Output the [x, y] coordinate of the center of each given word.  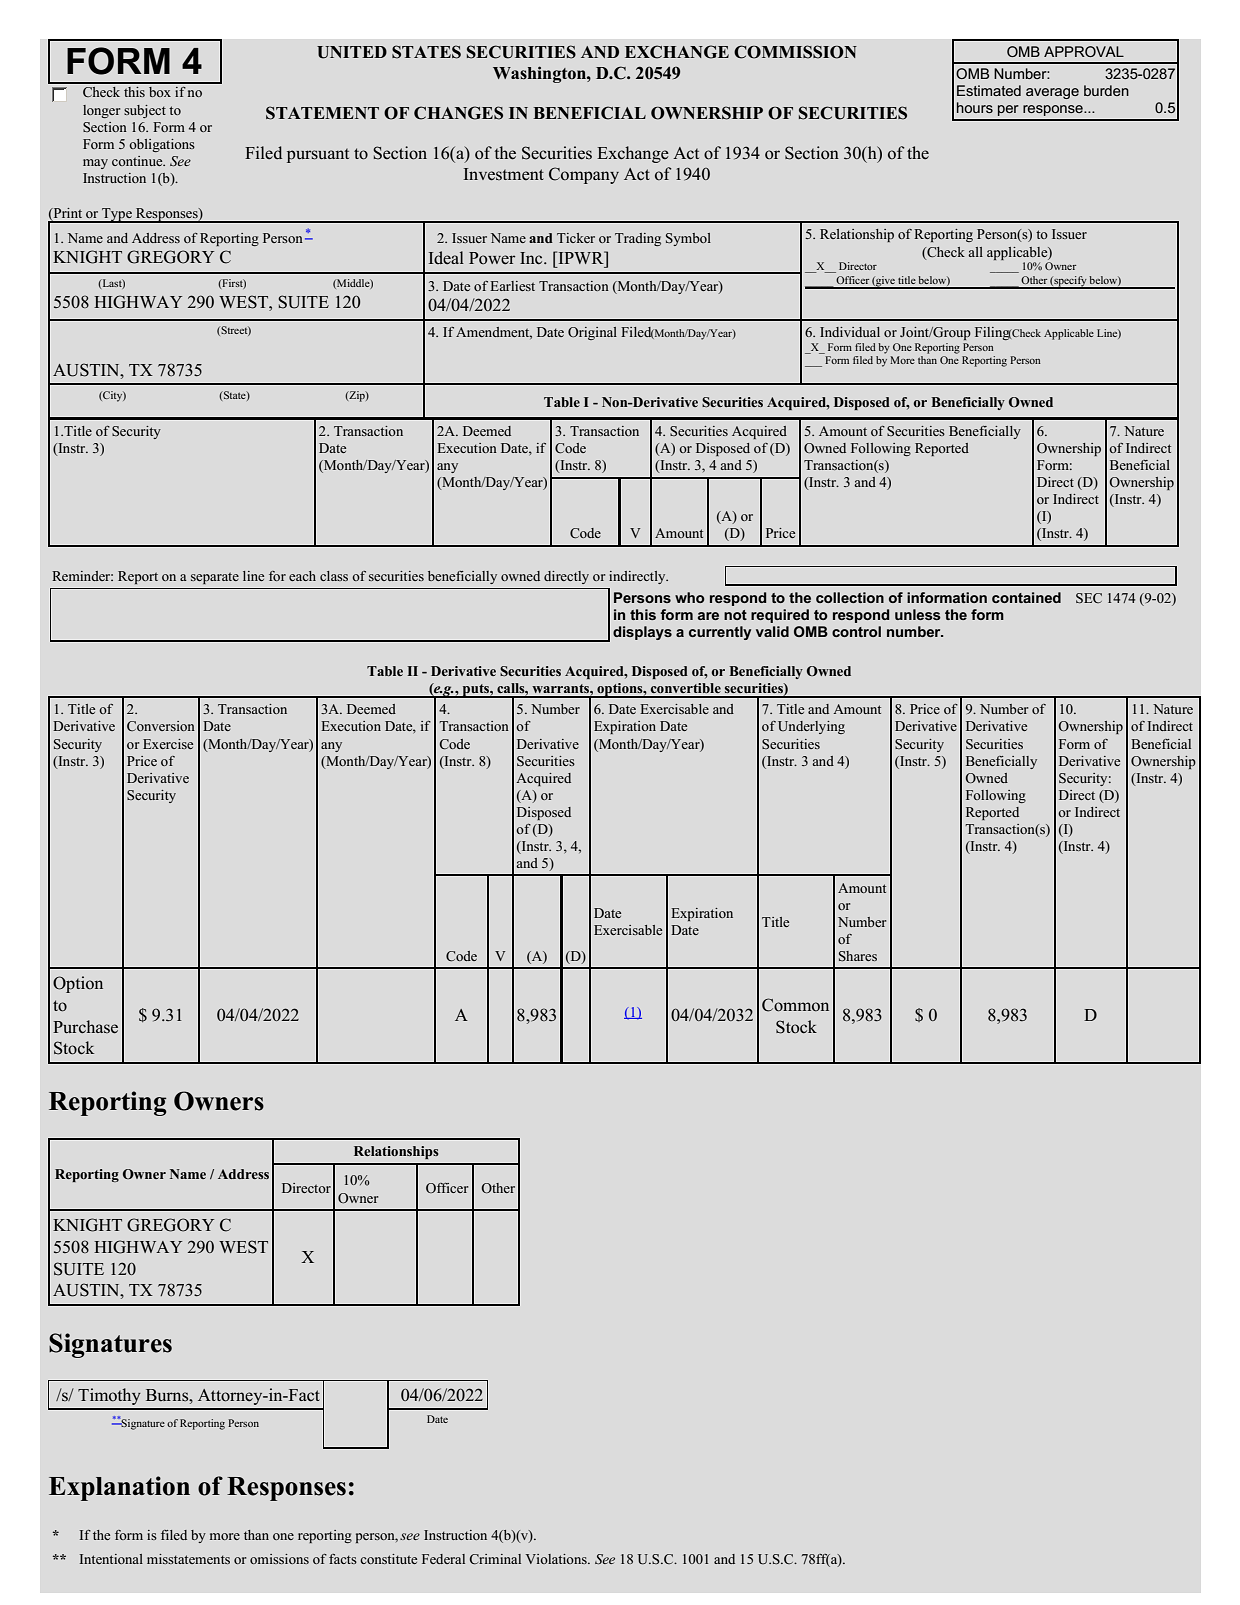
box [160, 92]
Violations [557, 1559]
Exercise [168, 744]
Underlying [811, 727]
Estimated [989, 90]
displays [642, 633]
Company [584, 175]
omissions [279, 1559]
